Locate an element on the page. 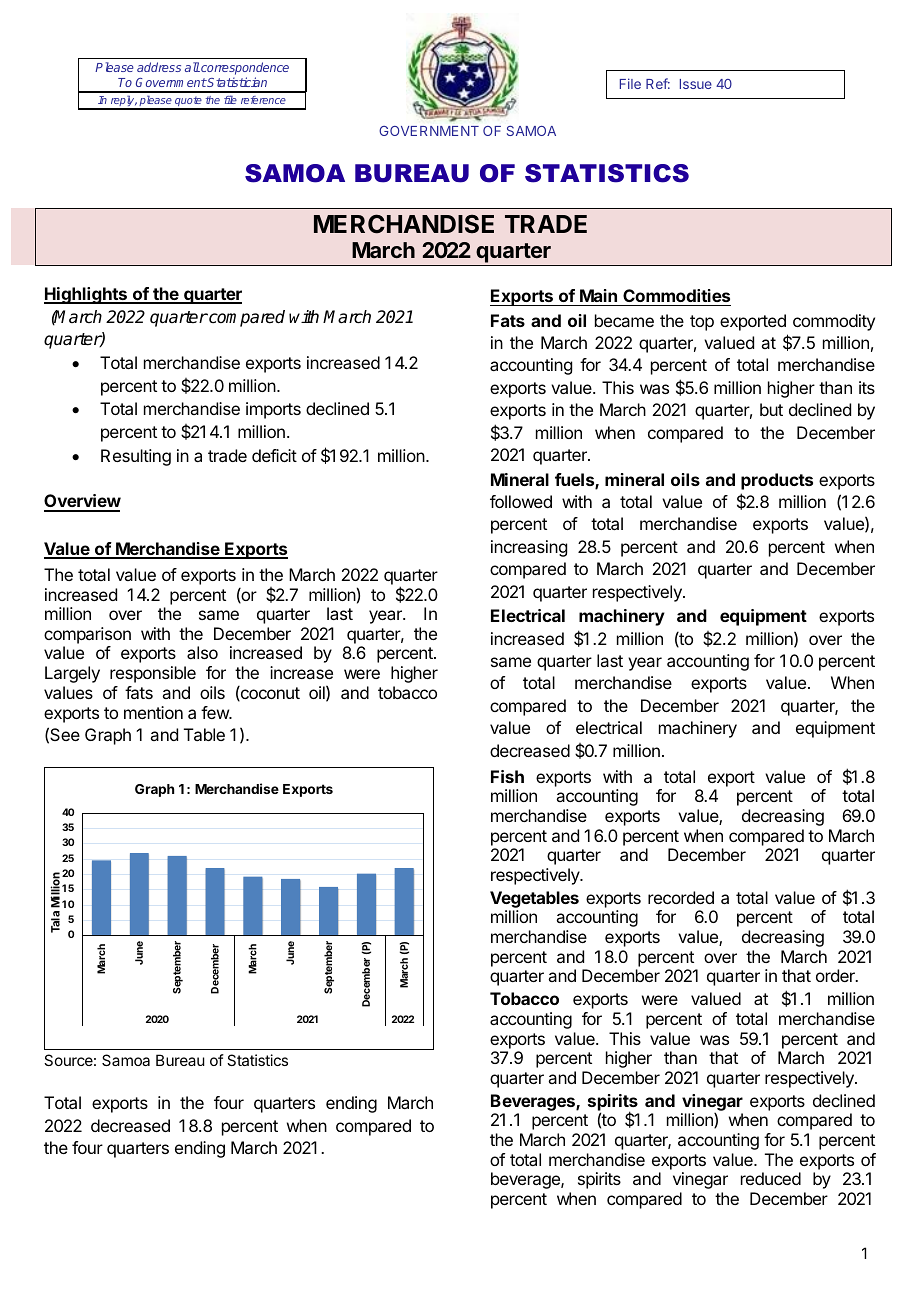 The width and height of the document is (924, 1307). correspondence is located at coordinates (244, 70).
